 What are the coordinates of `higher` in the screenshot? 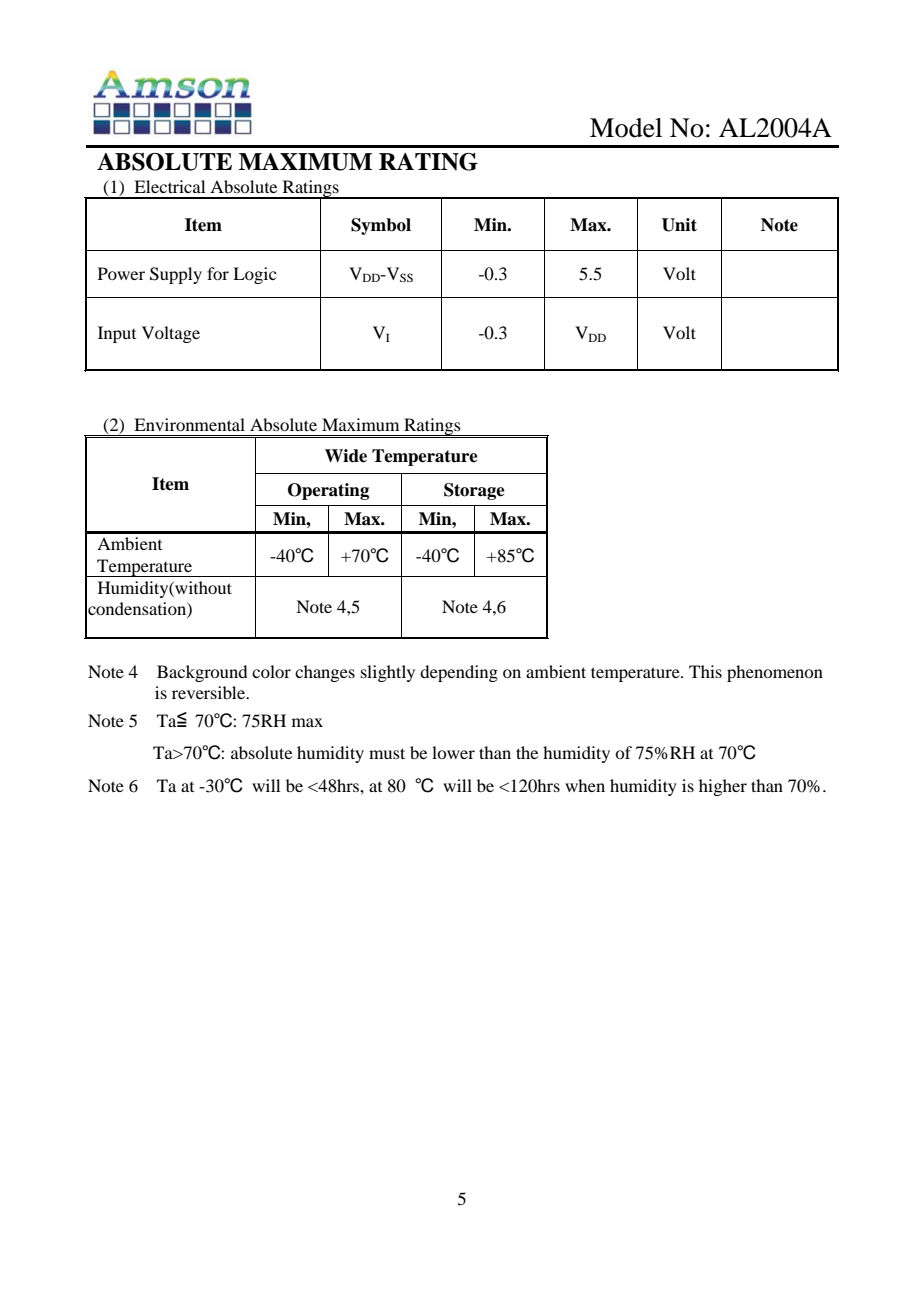 It's located at (723, 787).
